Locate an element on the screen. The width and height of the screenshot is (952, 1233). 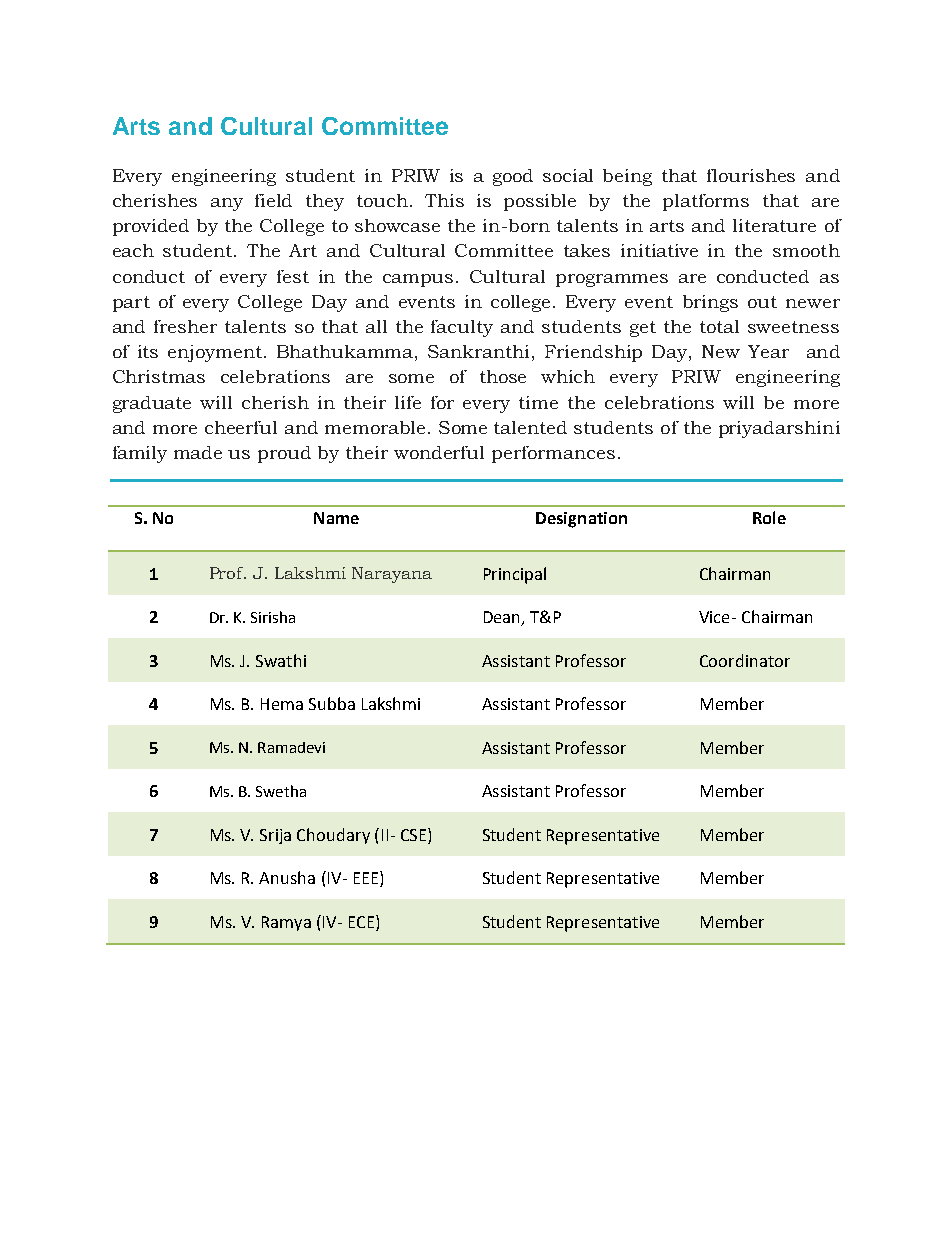
Dean is located at coordinates (503, 618).
